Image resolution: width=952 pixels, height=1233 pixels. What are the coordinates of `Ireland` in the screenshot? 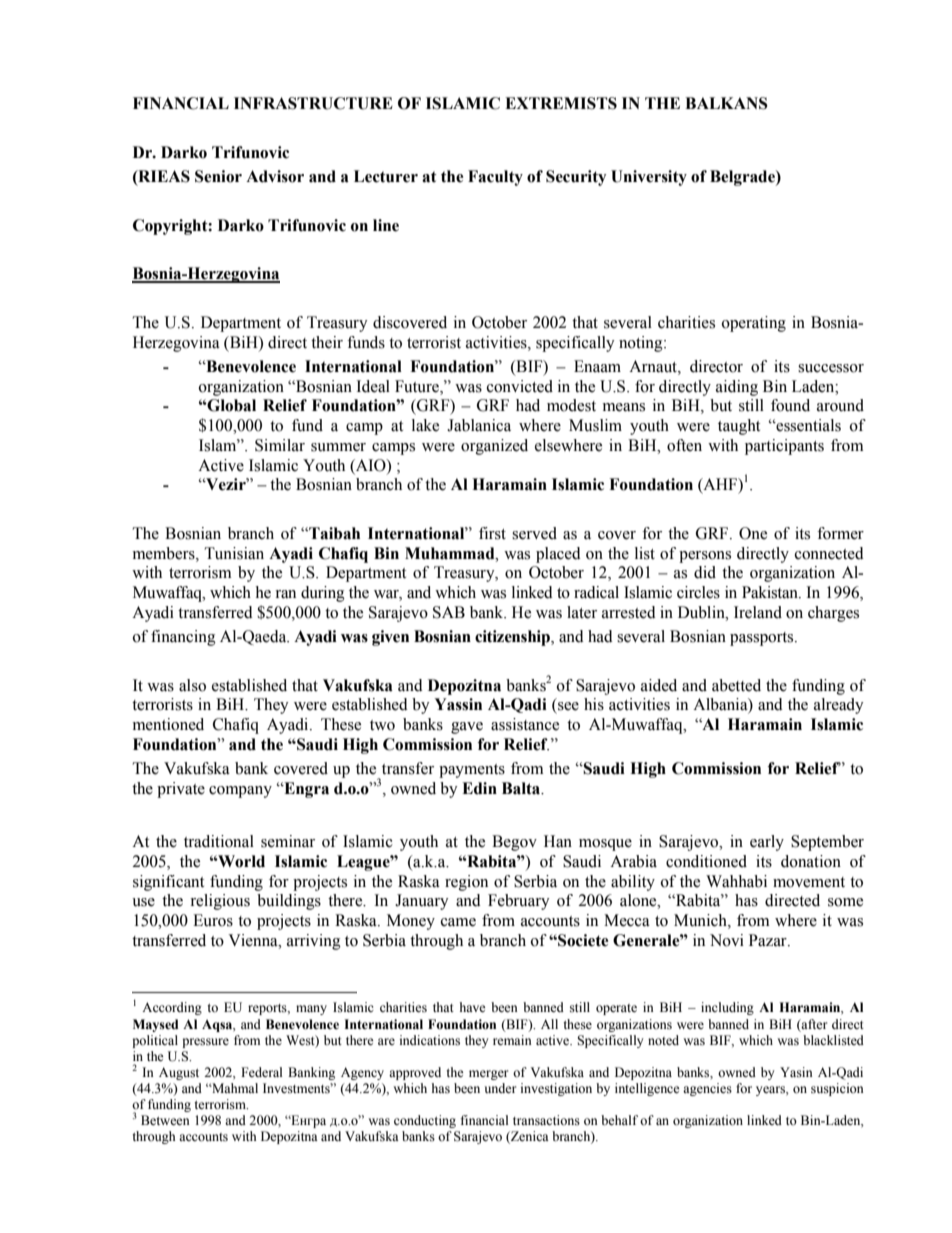 It's located at (758, 612).
